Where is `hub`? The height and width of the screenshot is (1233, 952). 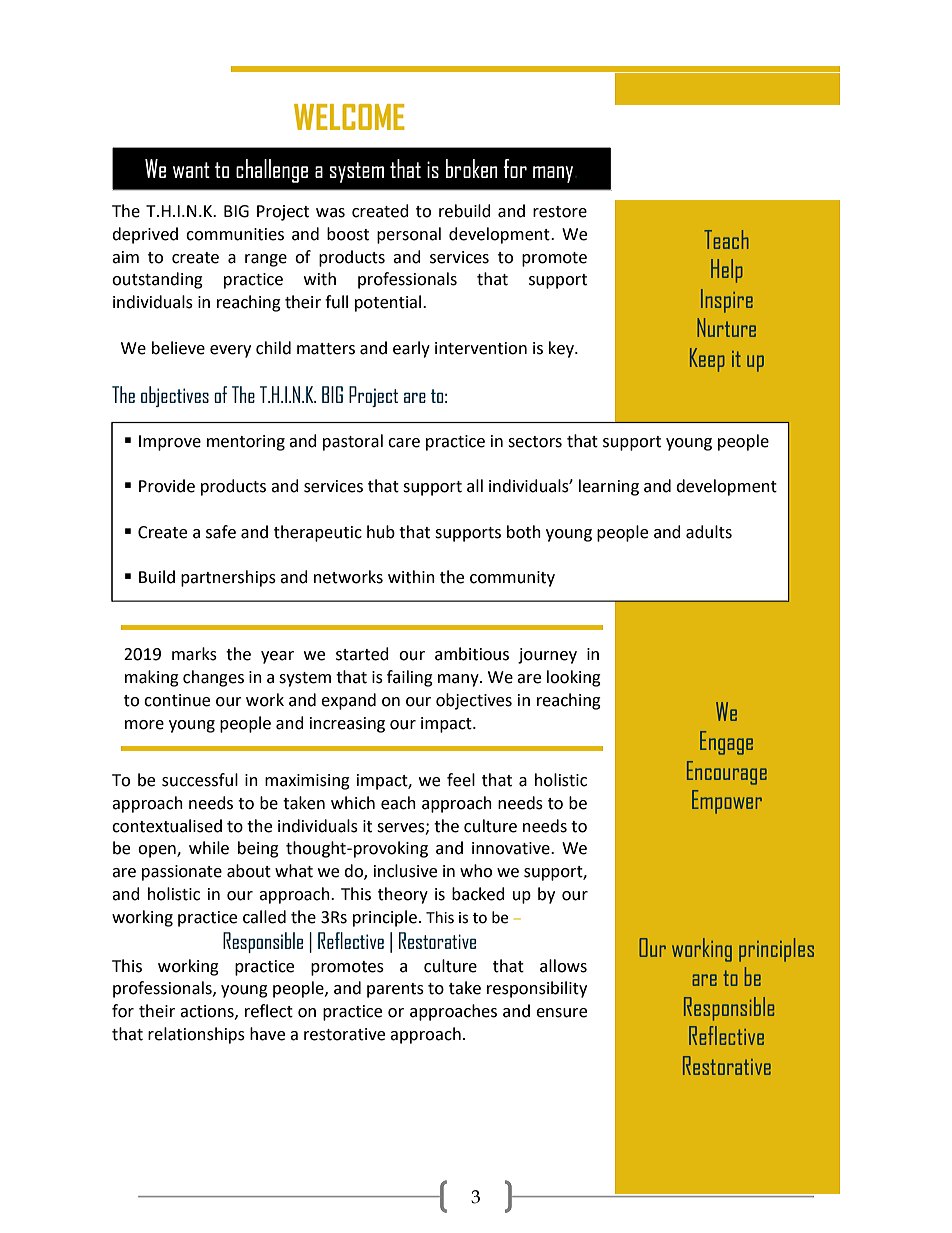 hub is located at coordinates (381, 532).
